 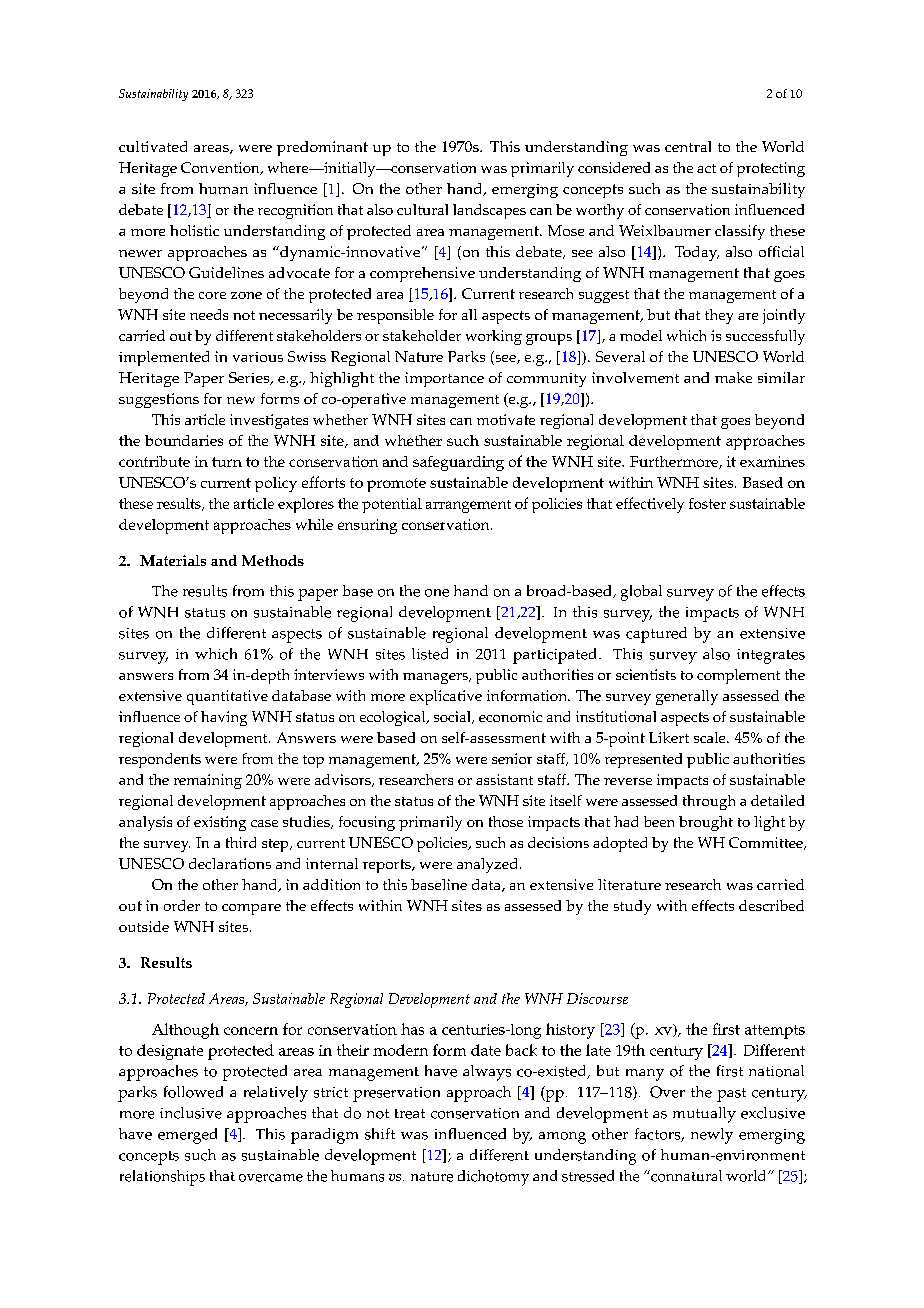 What do you see at coordinates (688, 146) in the screenshot?
I see `central` at bounding box center [688, 146].
